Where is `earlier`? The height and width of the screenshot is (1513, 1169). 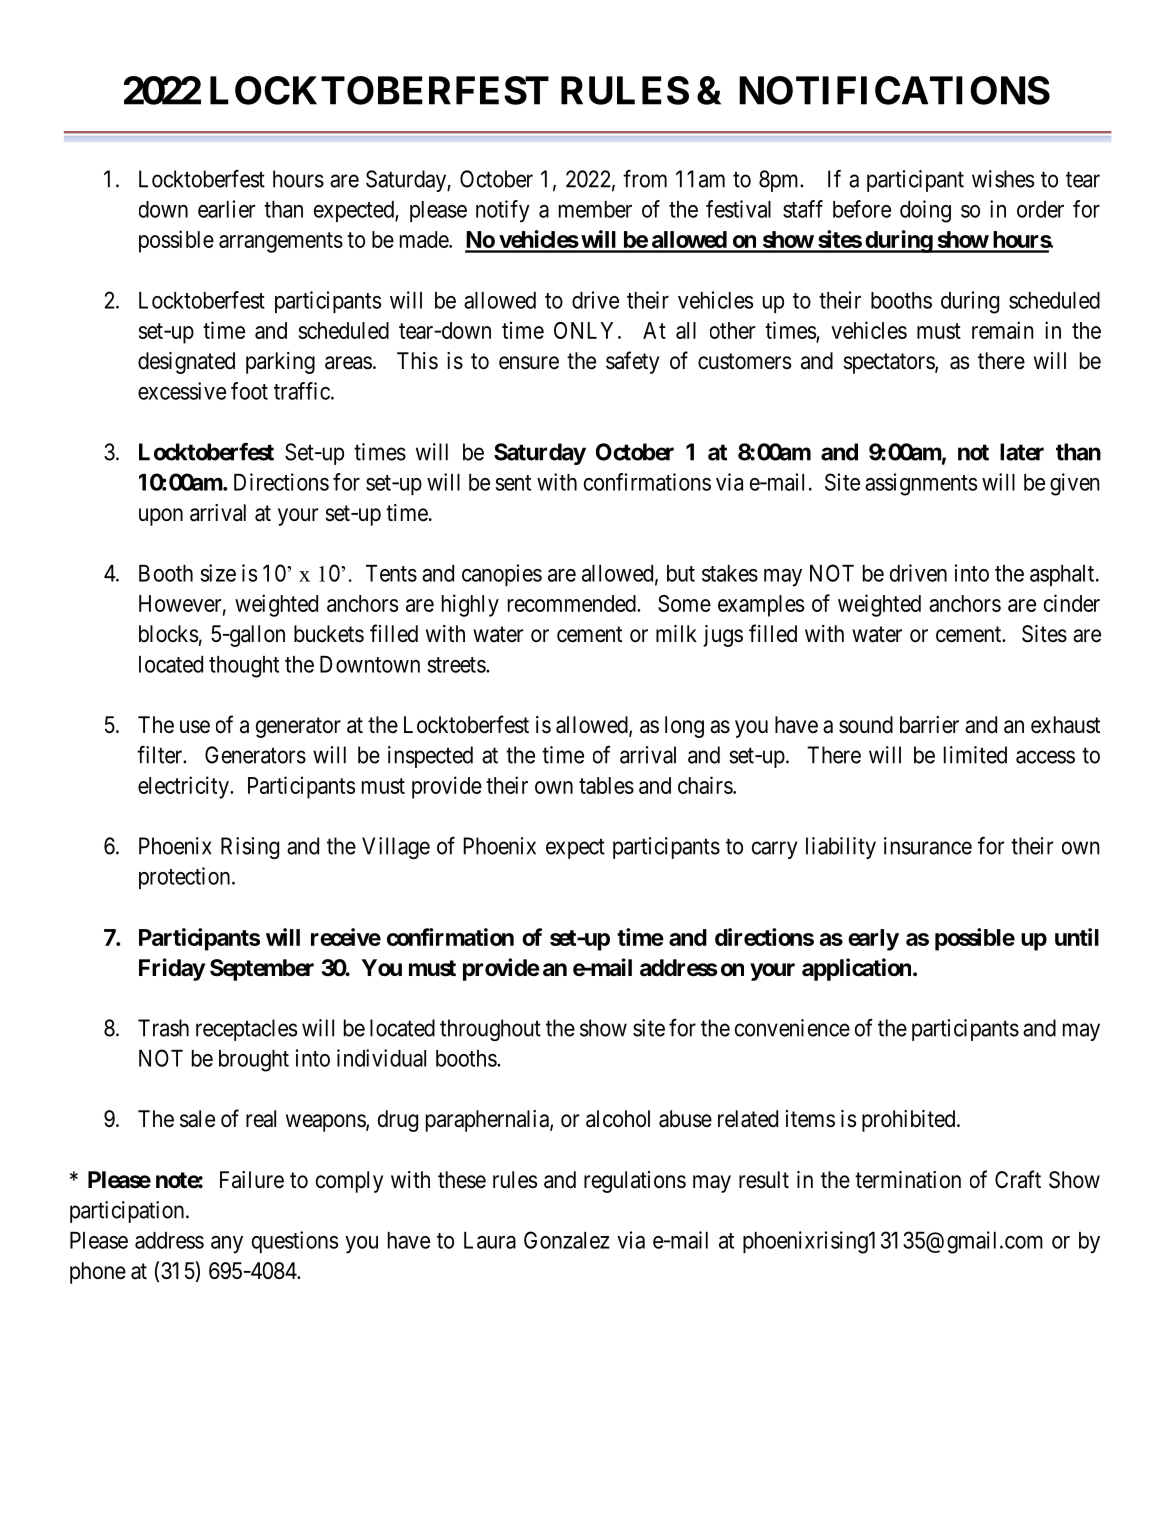
earlier is located at coordinates (227, 209).
